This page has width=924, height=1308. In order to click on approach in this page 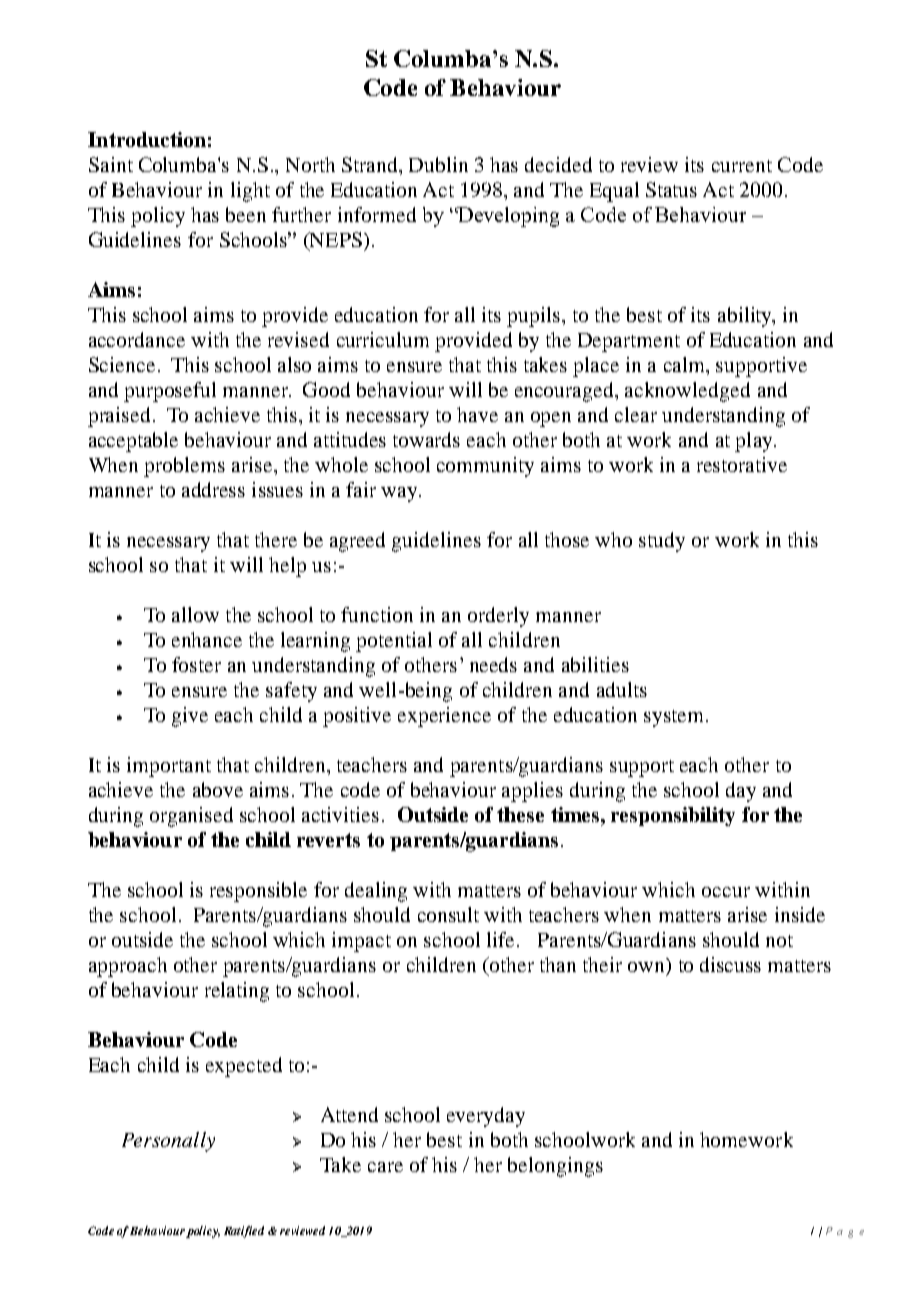, I will do `click(128, 967)`.
